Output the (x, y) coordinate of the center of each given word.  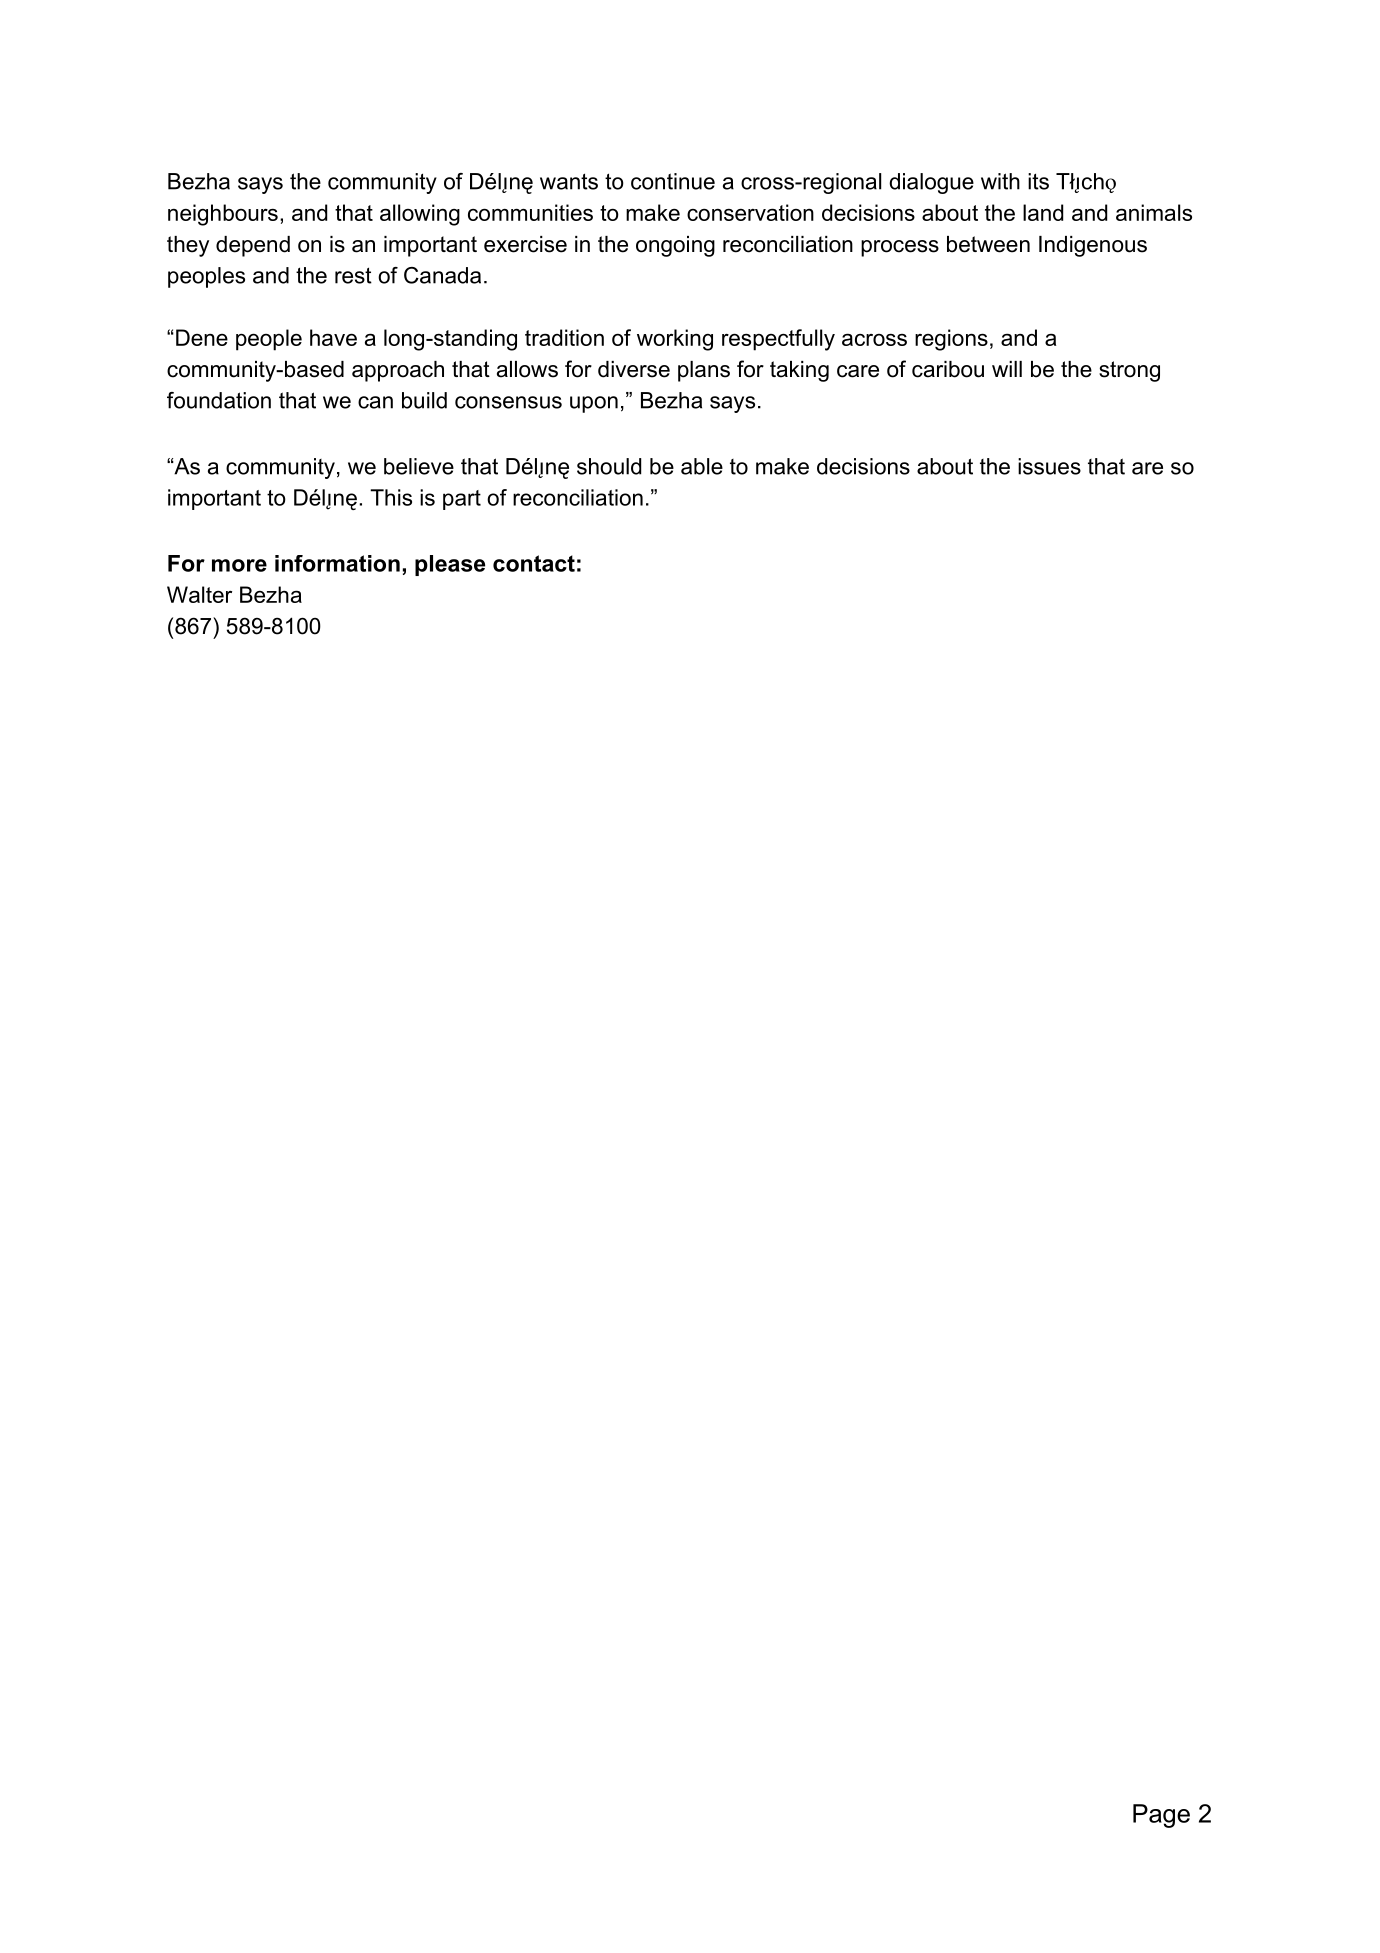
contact (534, 563)
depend (253, 246)
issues (1049, 466)
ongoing (675, 246)
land (1043, 212)
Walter (199, 594)
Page (1161, 1816)
